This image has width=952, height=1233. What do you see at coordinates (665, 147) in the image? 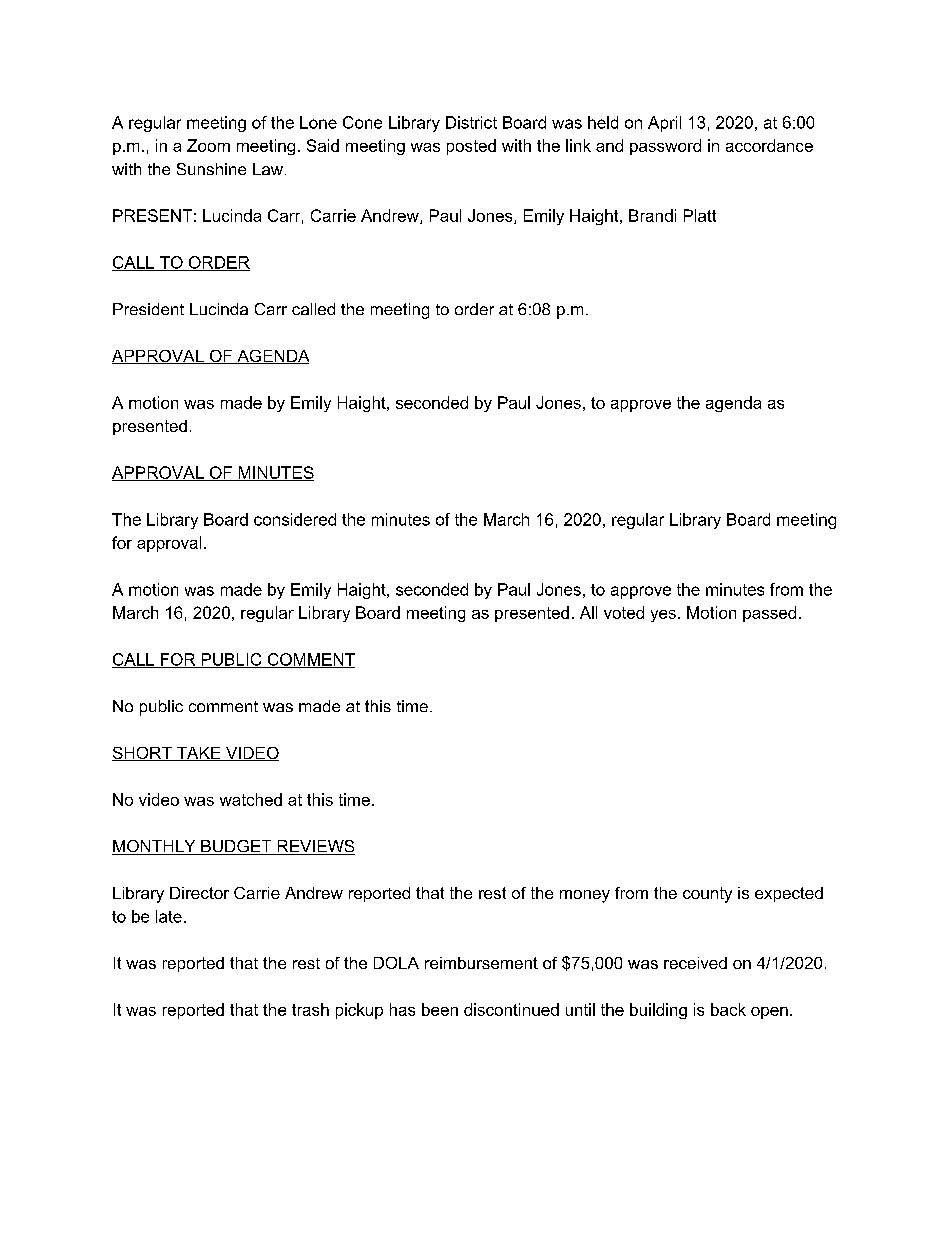
I see `password` at bounding box center [665, 147].
